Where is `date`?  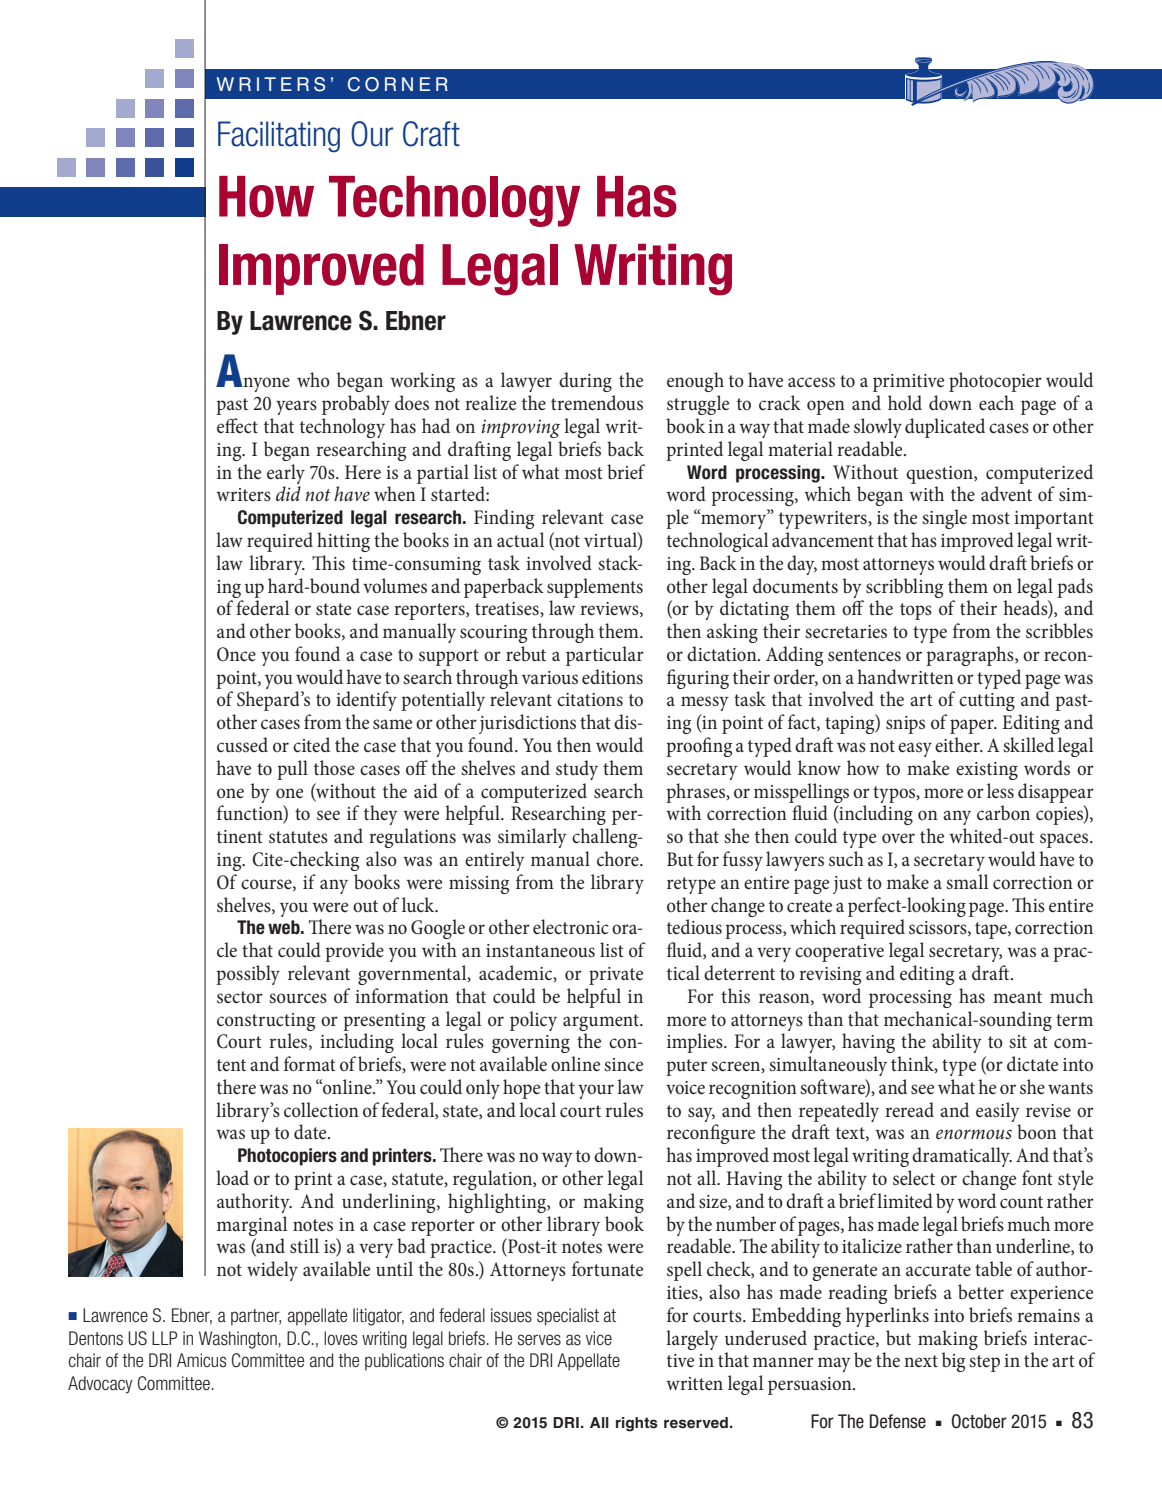 date is located at coordinates (311, 1132).
